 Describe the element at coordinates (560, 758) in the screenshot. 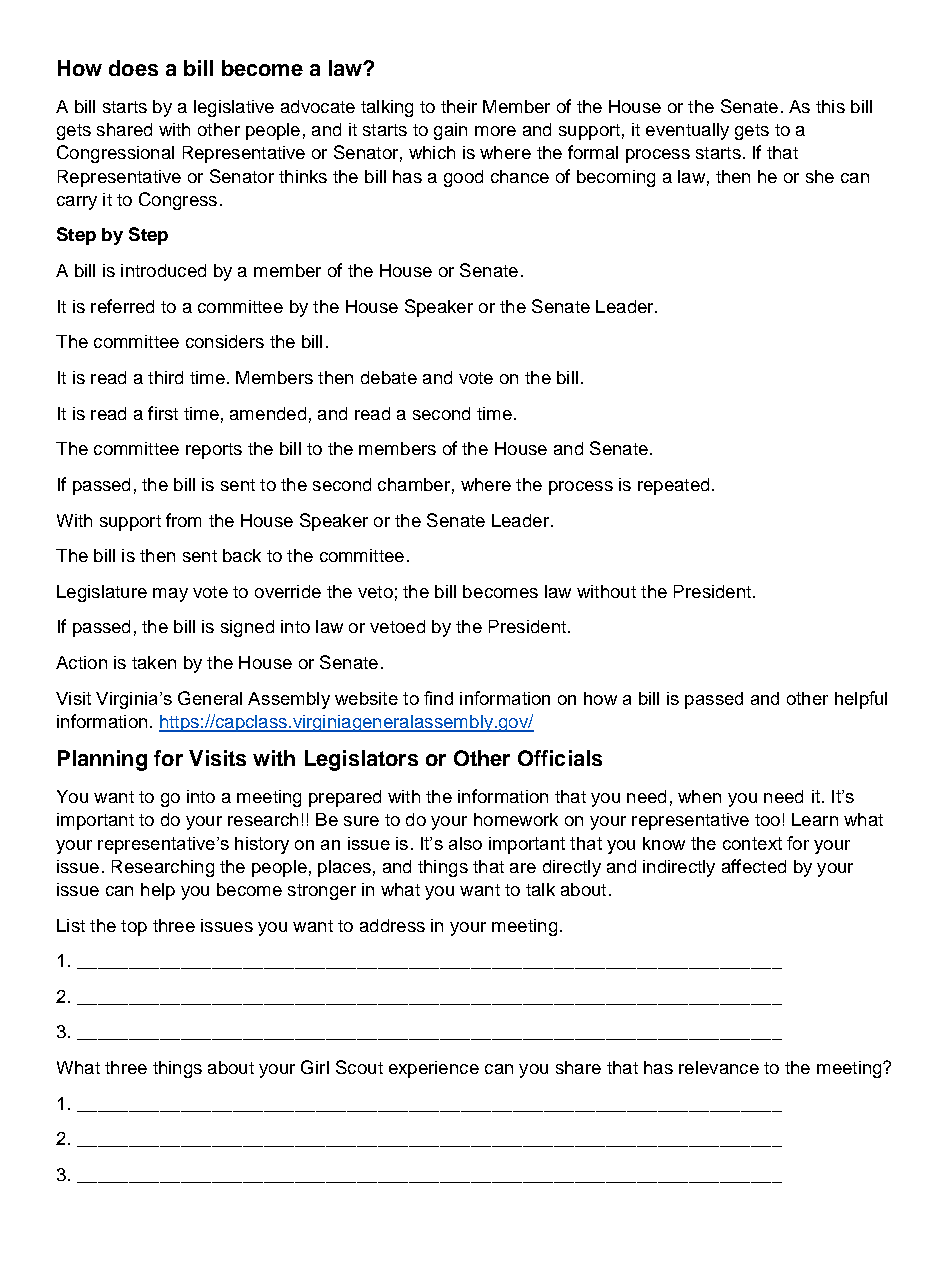

I see `Officials` at that location.
